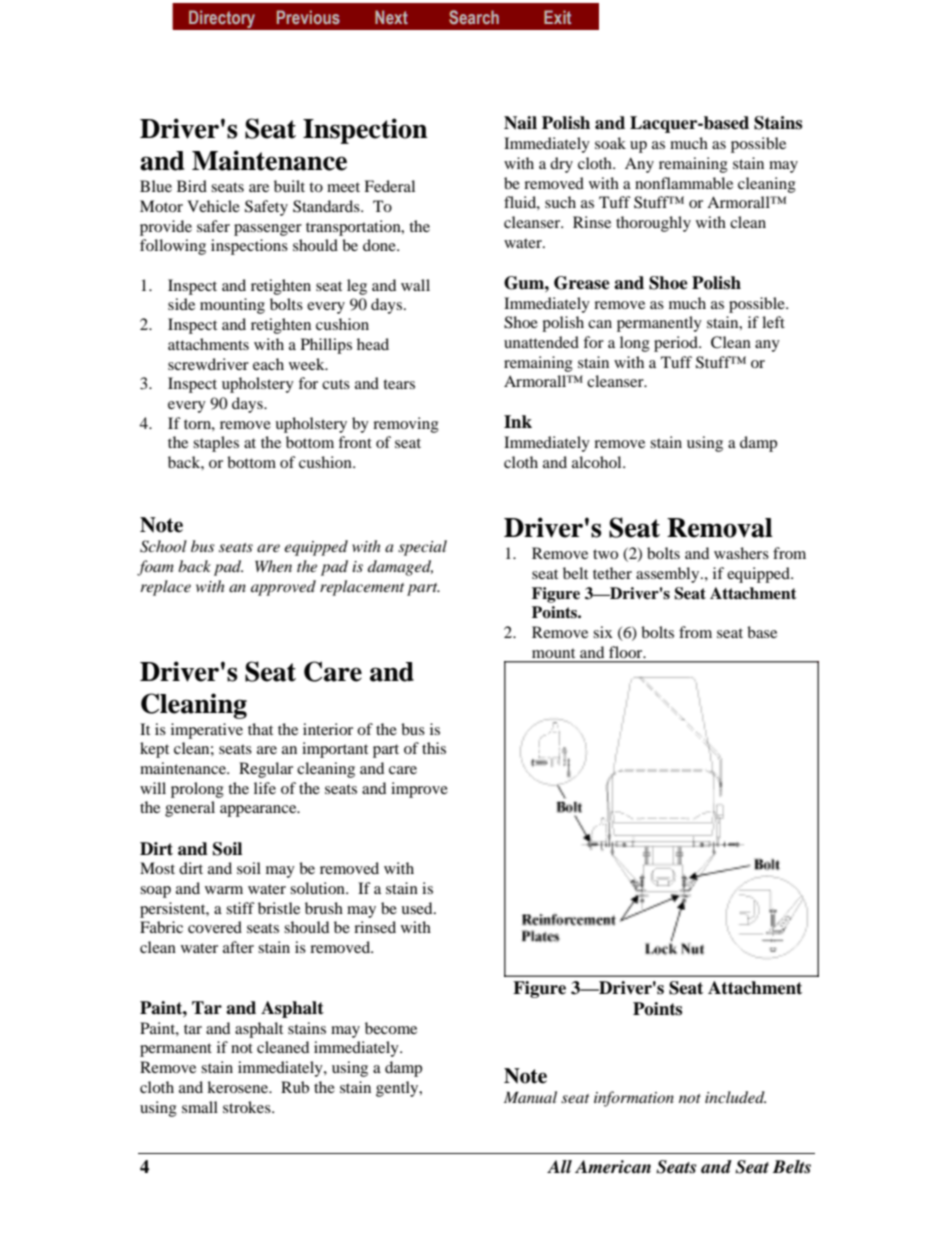 The height and width of the screenshot is (1233, 952). Describe the element at coordinates (248, 1107) in the screenshot. I see `strokes` at that location.
